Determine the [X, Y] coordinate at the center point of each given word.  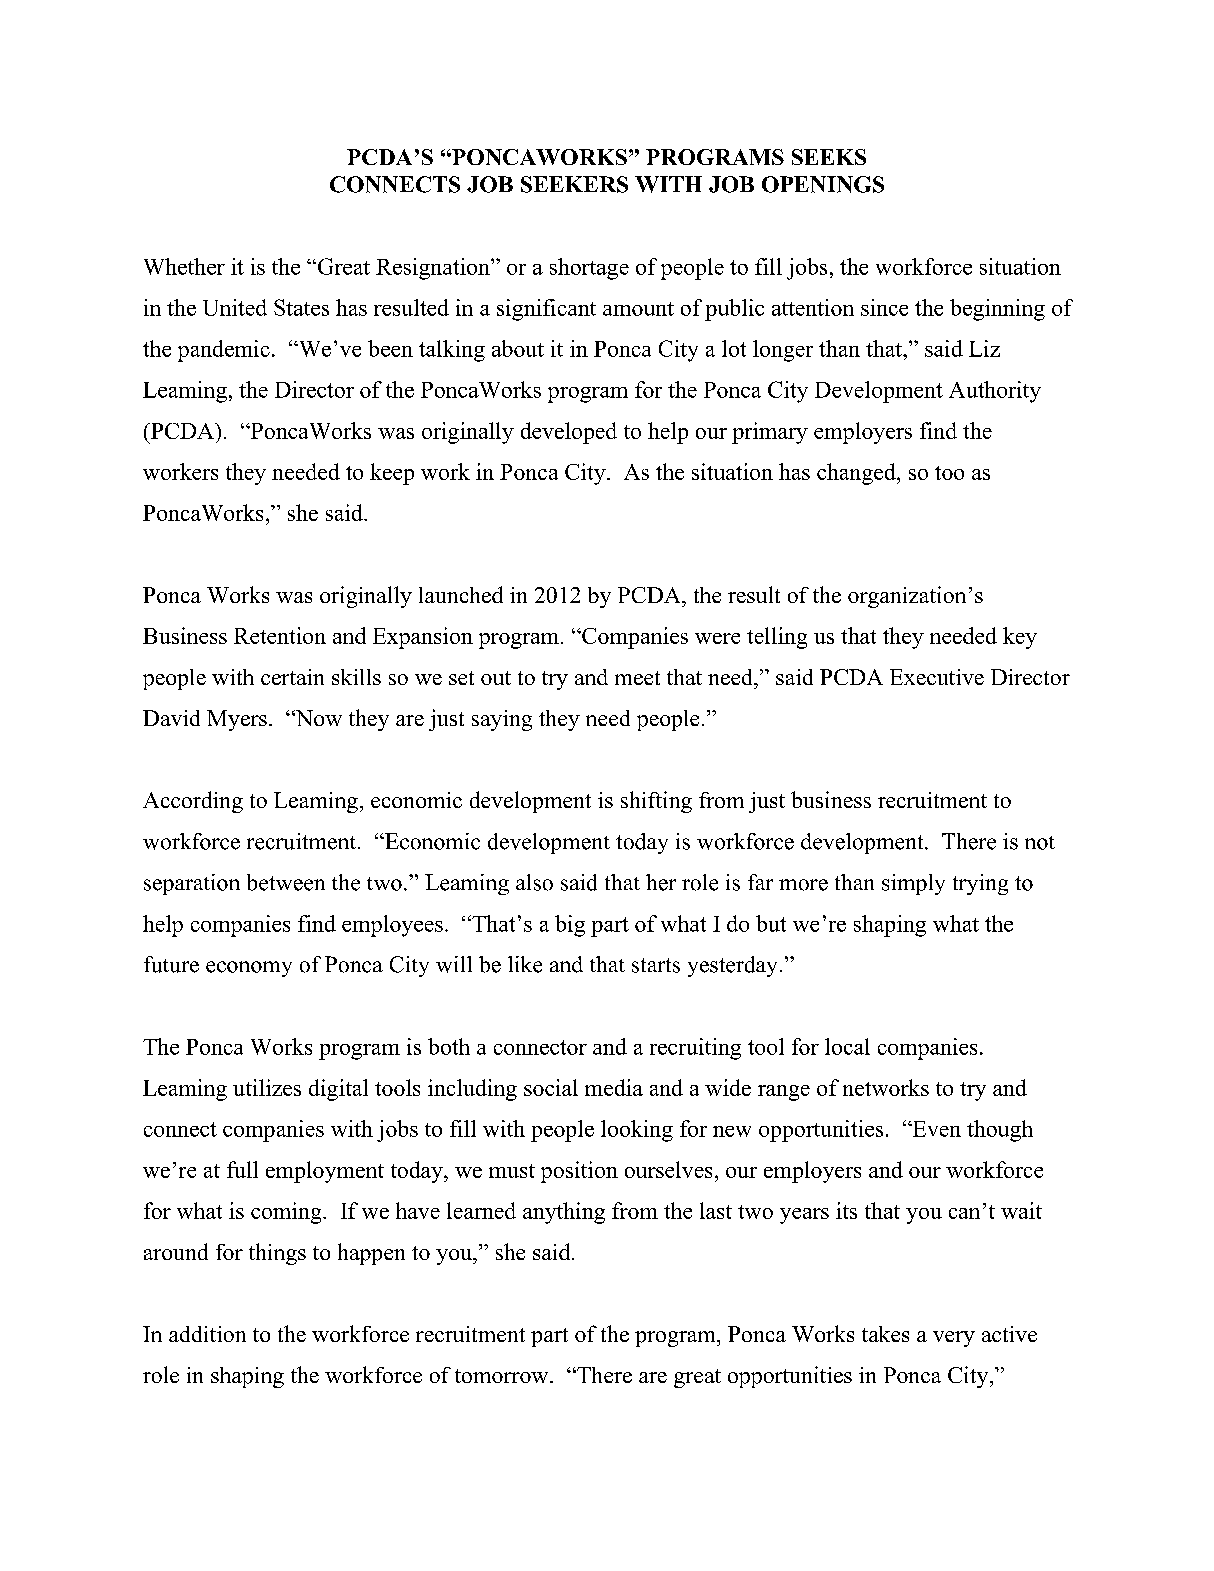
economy [249, 969]
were [717, 638]
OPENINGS [823, 184]
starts [656, 965]
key [1020, 638]
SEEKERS [574, 184]
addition [207, 1334]
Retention [280, 635]
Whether [184, 266]
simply [913, 884]
